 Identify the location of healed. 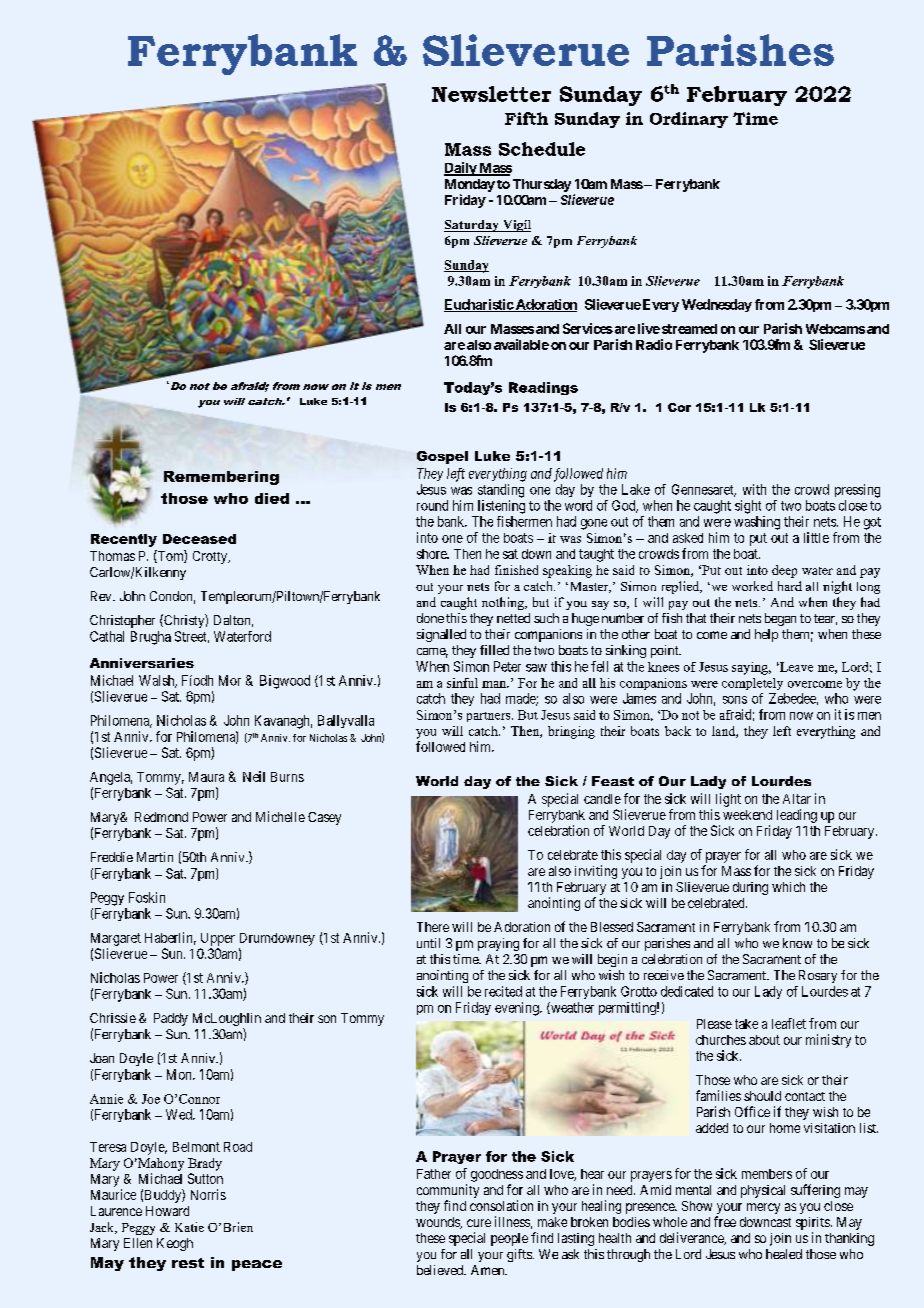
(784, 1254).
